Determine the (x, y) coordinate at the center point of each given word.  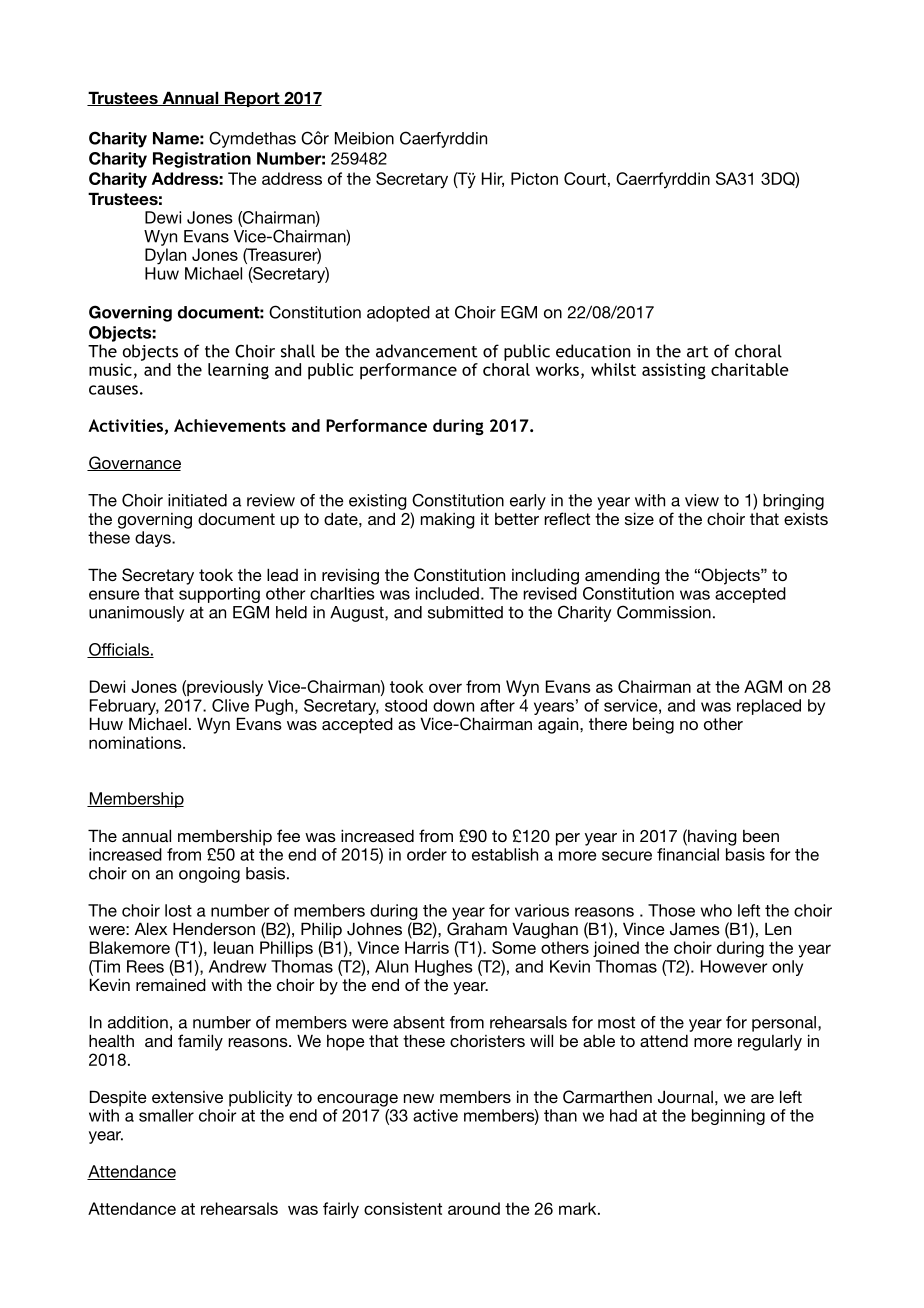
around (474, 1208)
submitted (465, 612)
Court (585, 178)
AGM (763, 686)
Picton (534, 178)
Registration (202, 160)
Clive (230, 705)
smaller (166, 1115)
